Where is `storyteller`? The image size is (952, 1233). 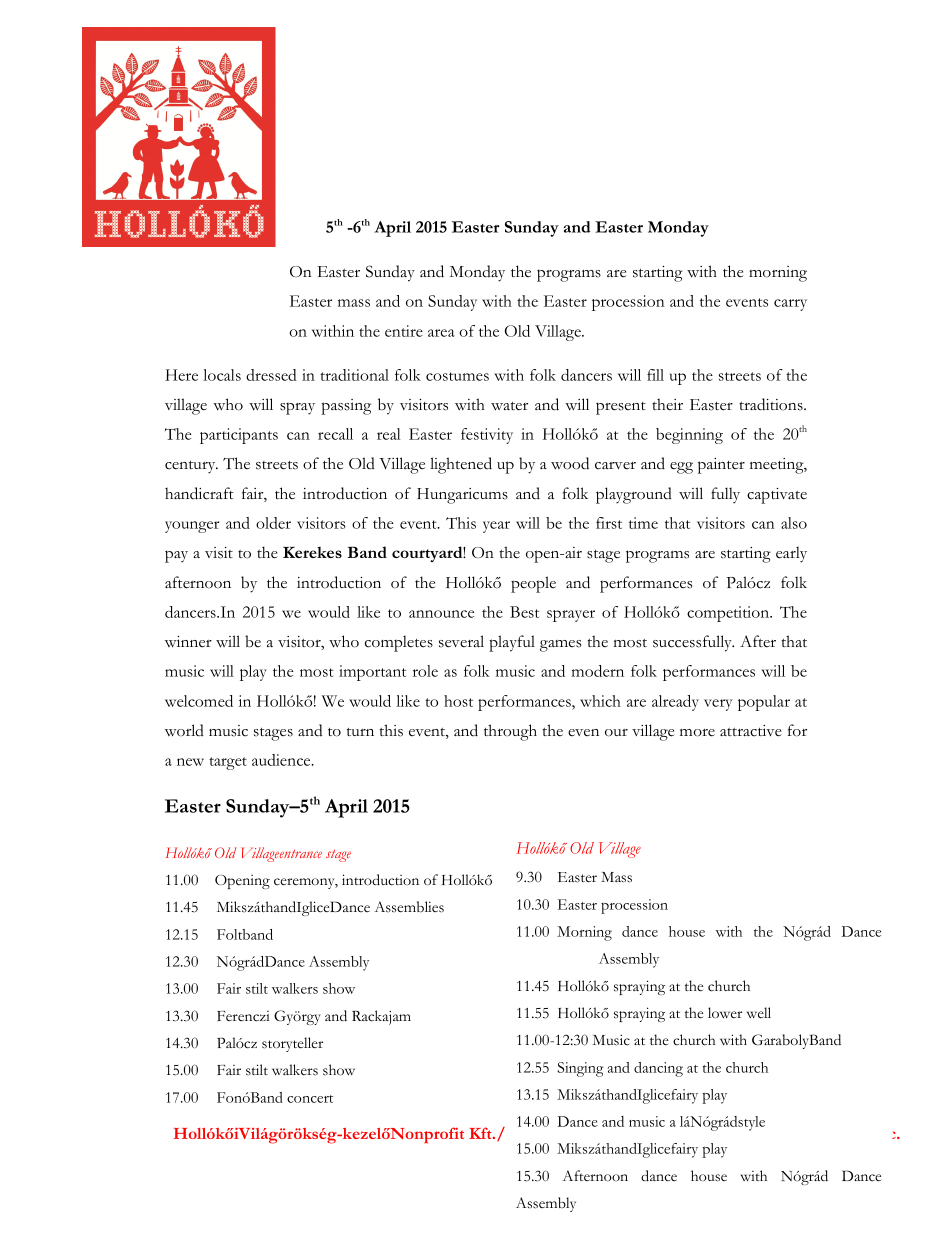 storyteller is located at coordinates (292, 1044).
